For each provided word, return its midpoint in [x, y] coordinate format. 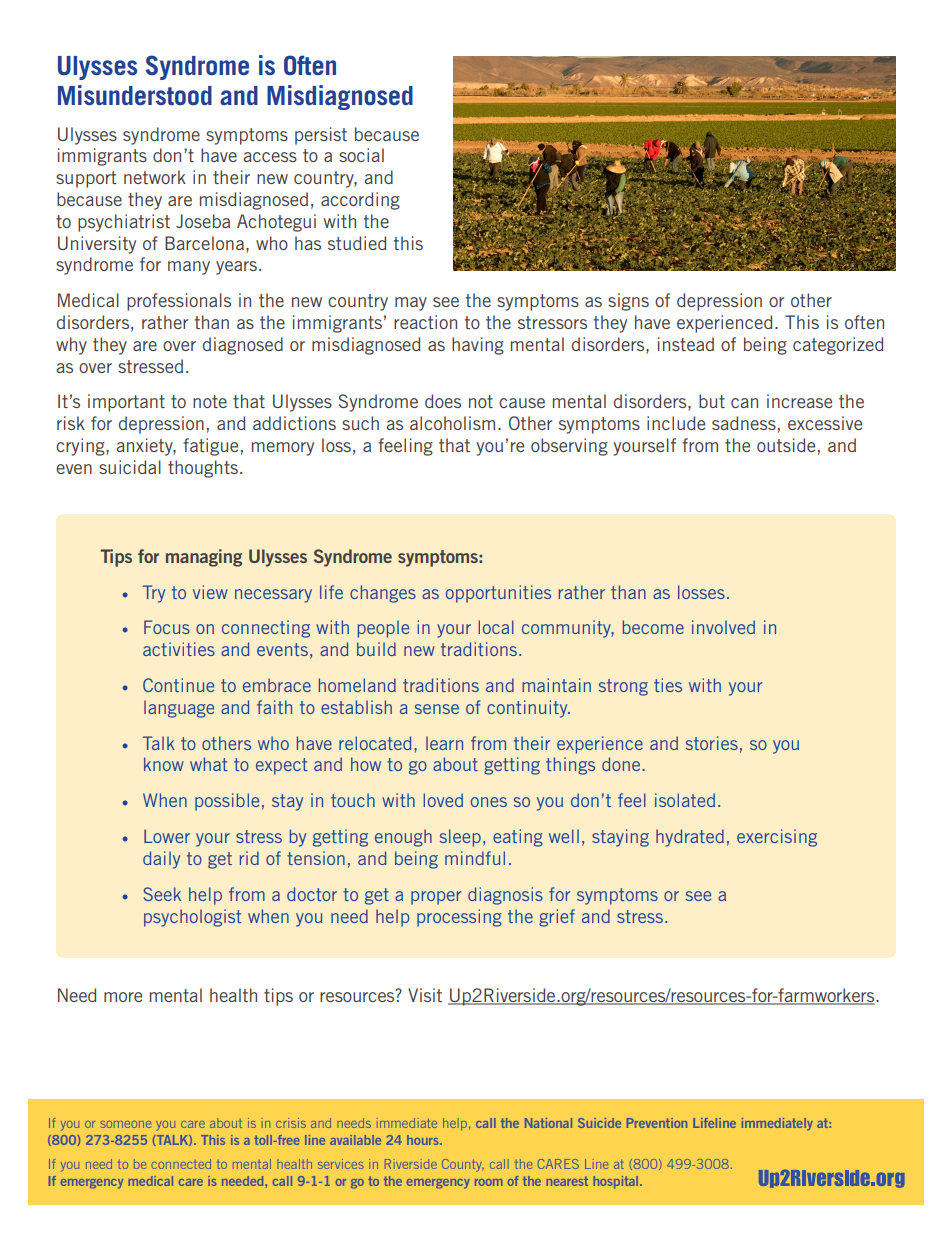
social [361, 155]
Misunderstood [135, 95]
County [463, 1165]
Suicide [599, 1123]
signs [628, 302]
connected [181, 1164]
